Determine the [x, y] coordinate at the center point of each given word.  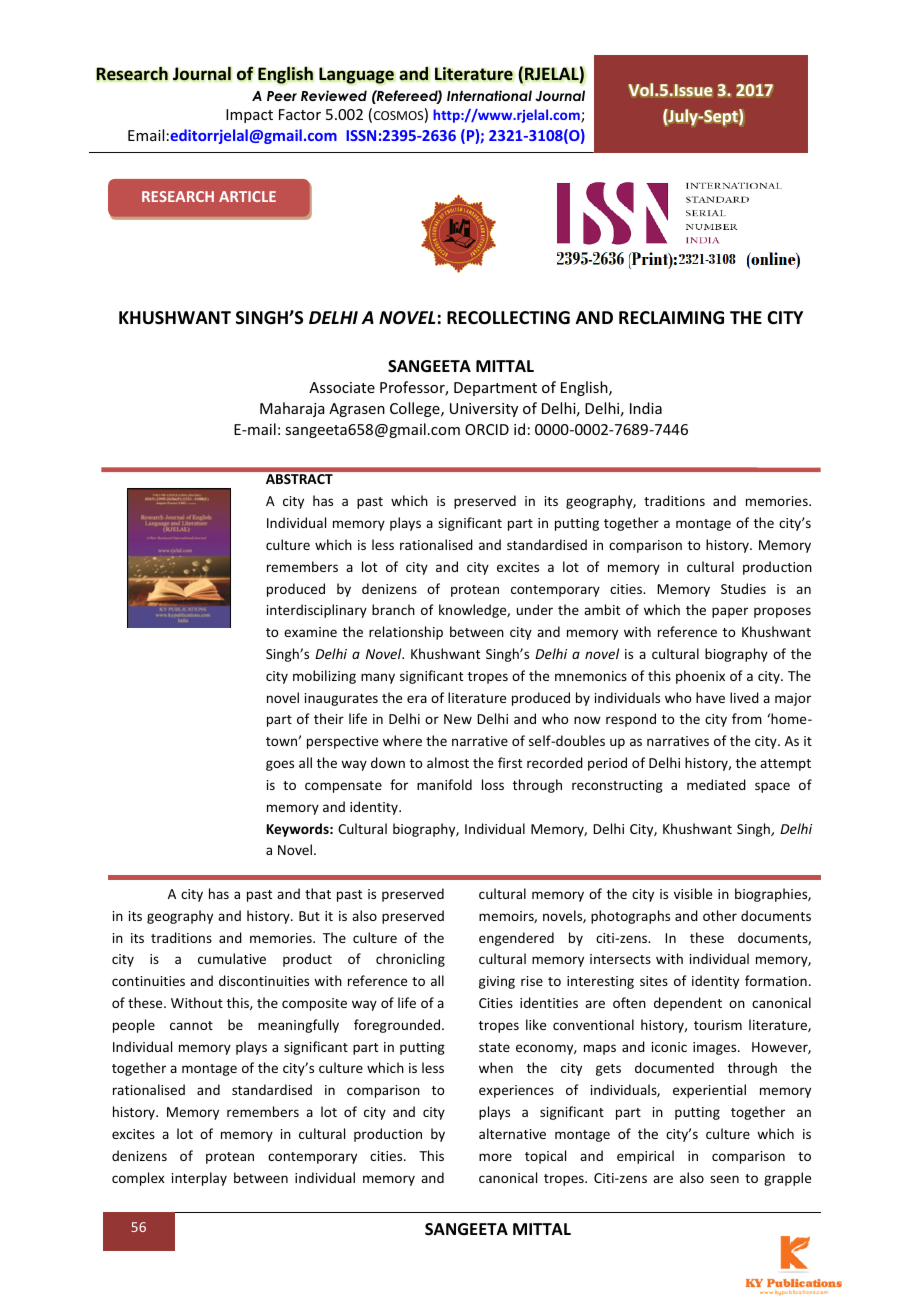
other [720, 915]
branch [393, 609]
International [489, 95]
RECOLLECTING [508, 318]
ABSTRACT [299, 479]
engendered [516, 939]
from [747, 718]
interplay [199, 1179]
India [646, 408]
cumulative [232, 958]
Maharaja [292, 409]
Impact [249, 116]
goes [280, 765]
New [458, 719]
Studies [743, 588]
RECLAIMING [671, 318]
